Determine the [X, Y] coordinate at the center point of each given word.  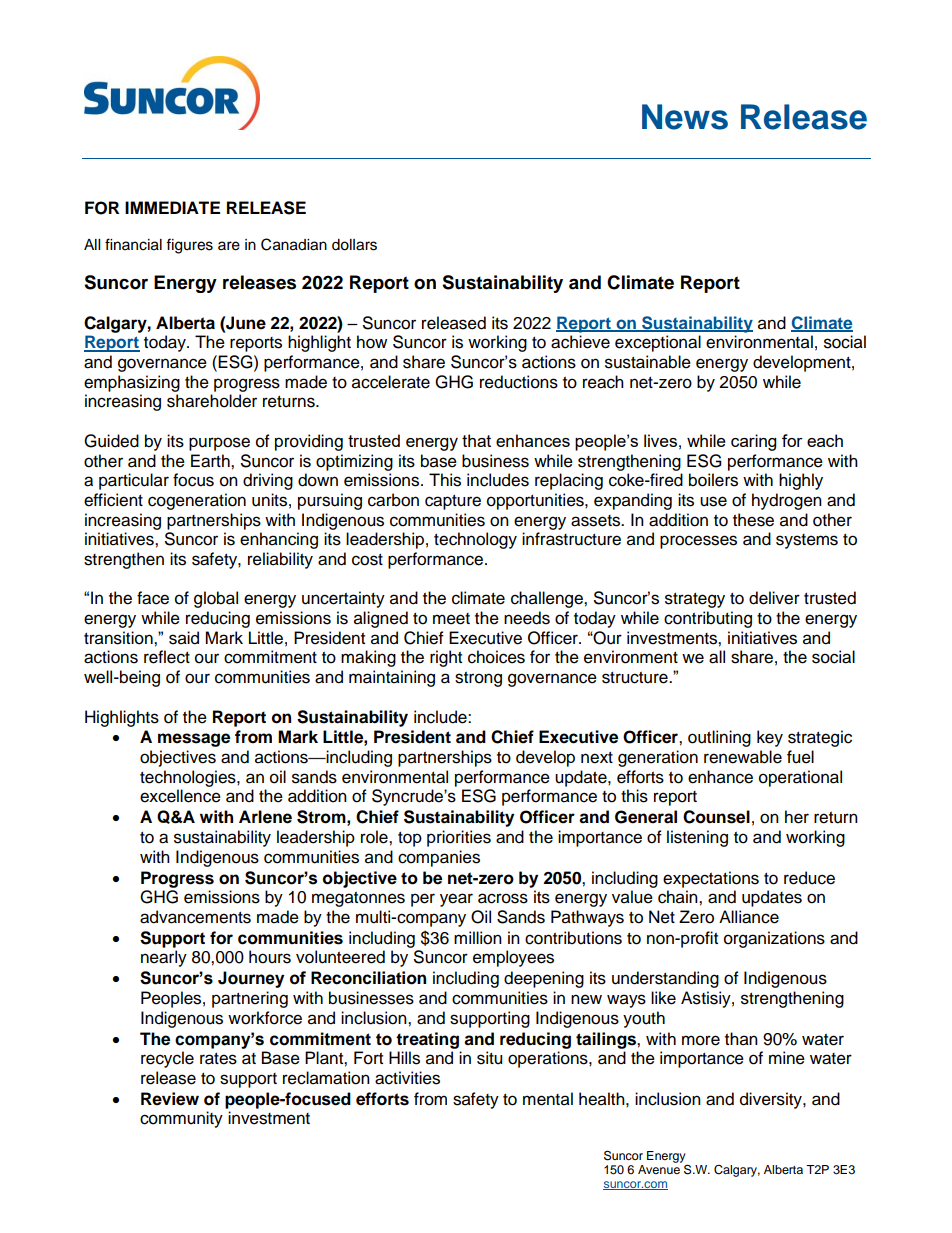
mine [787, 1058]
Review [170, 1099]
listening [697, 838]
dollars [354, 245]
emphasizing [132, 383]
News [685, 117]
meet [451, 619]
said [184, 638]
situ [489, 1058]
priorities [459, 838]
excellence [180, 796]
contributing [708, 619]
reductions [519, 382]
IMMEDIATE [172, 207]
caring [753, 442]
